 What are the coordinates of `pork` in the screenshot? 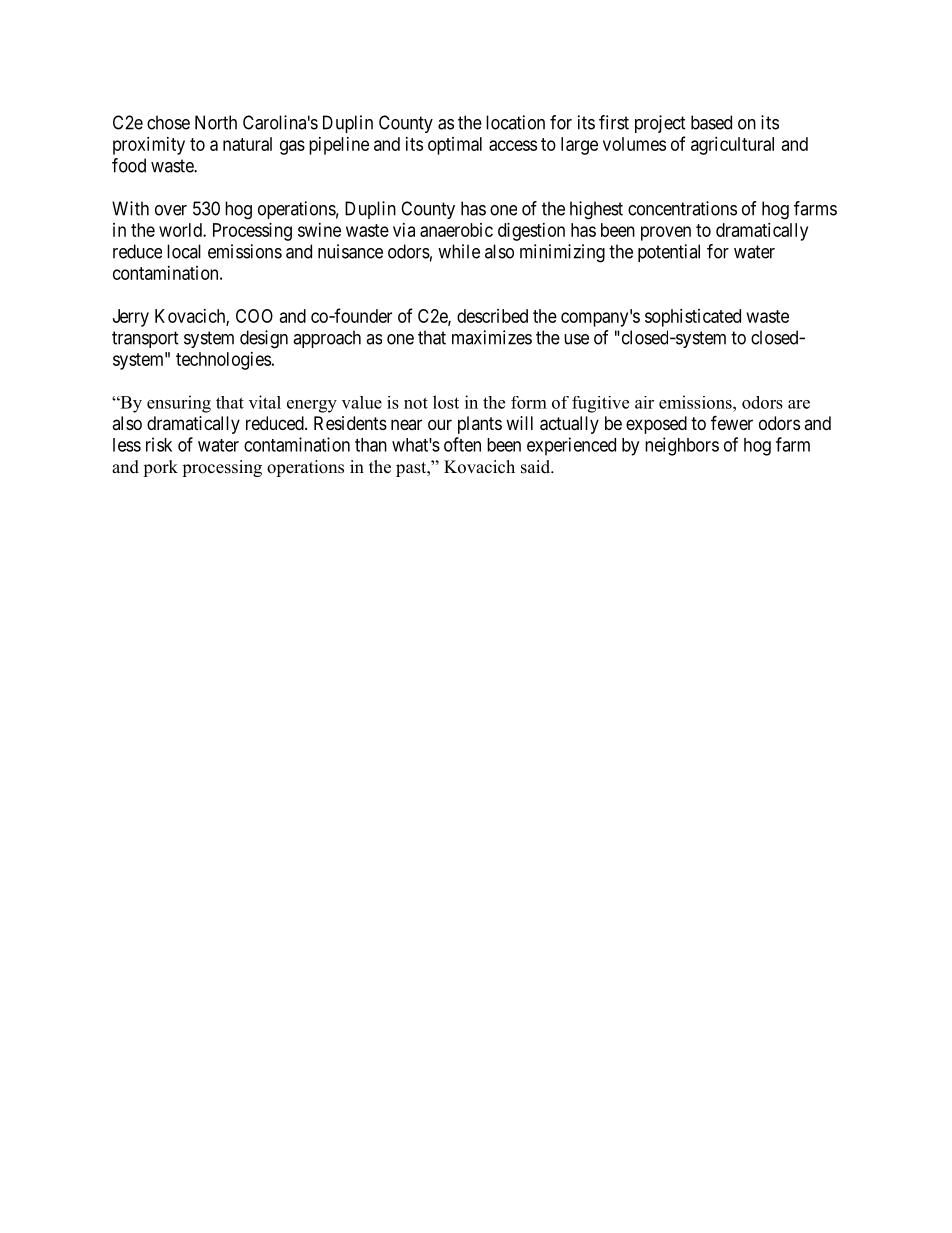 It's located at (160, 468).
